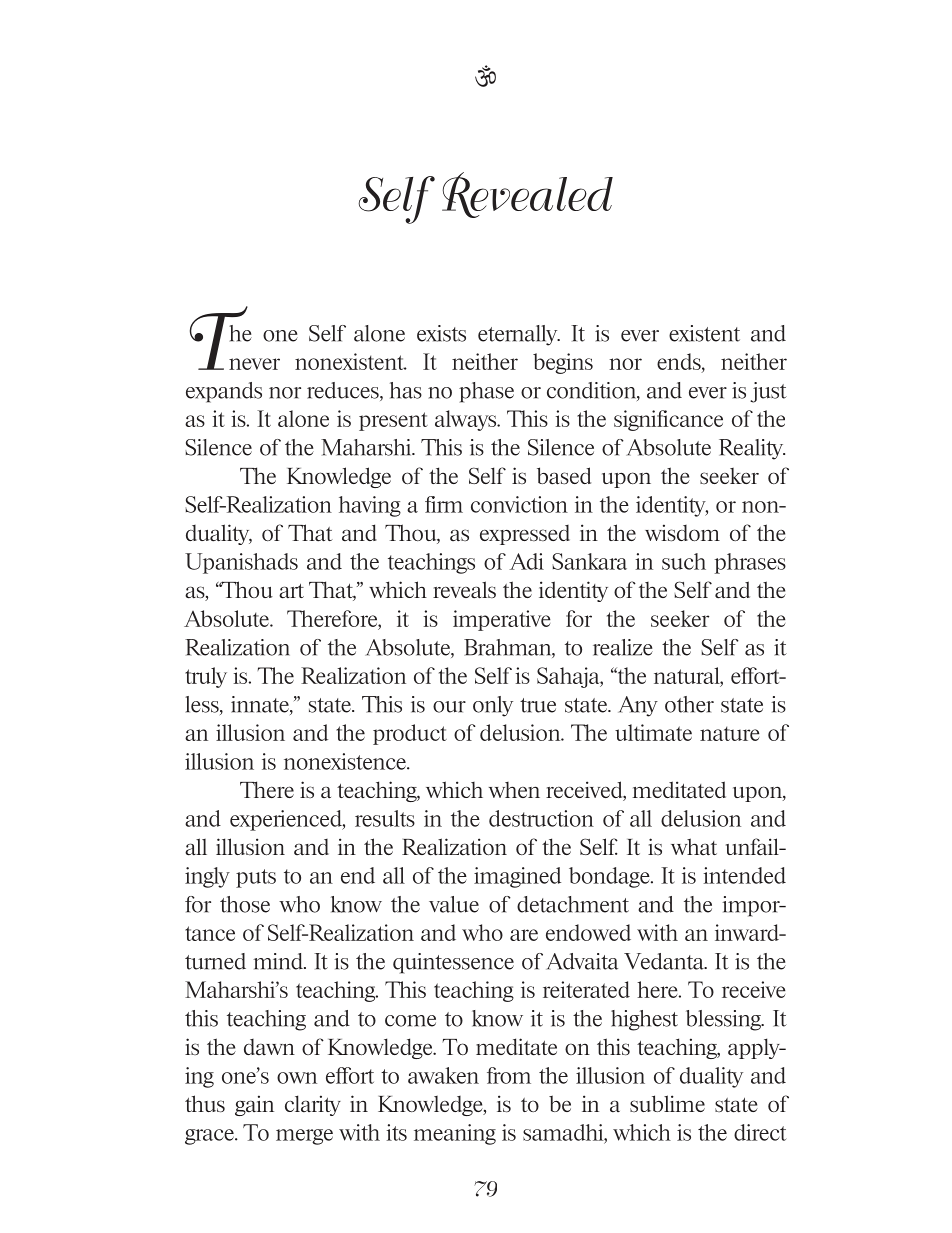 Image resolution: width=952 pixels, height=1233 pixels. Describe the element at coordinates (519, 335) in the screenshot. I see `eternally` at that location.
